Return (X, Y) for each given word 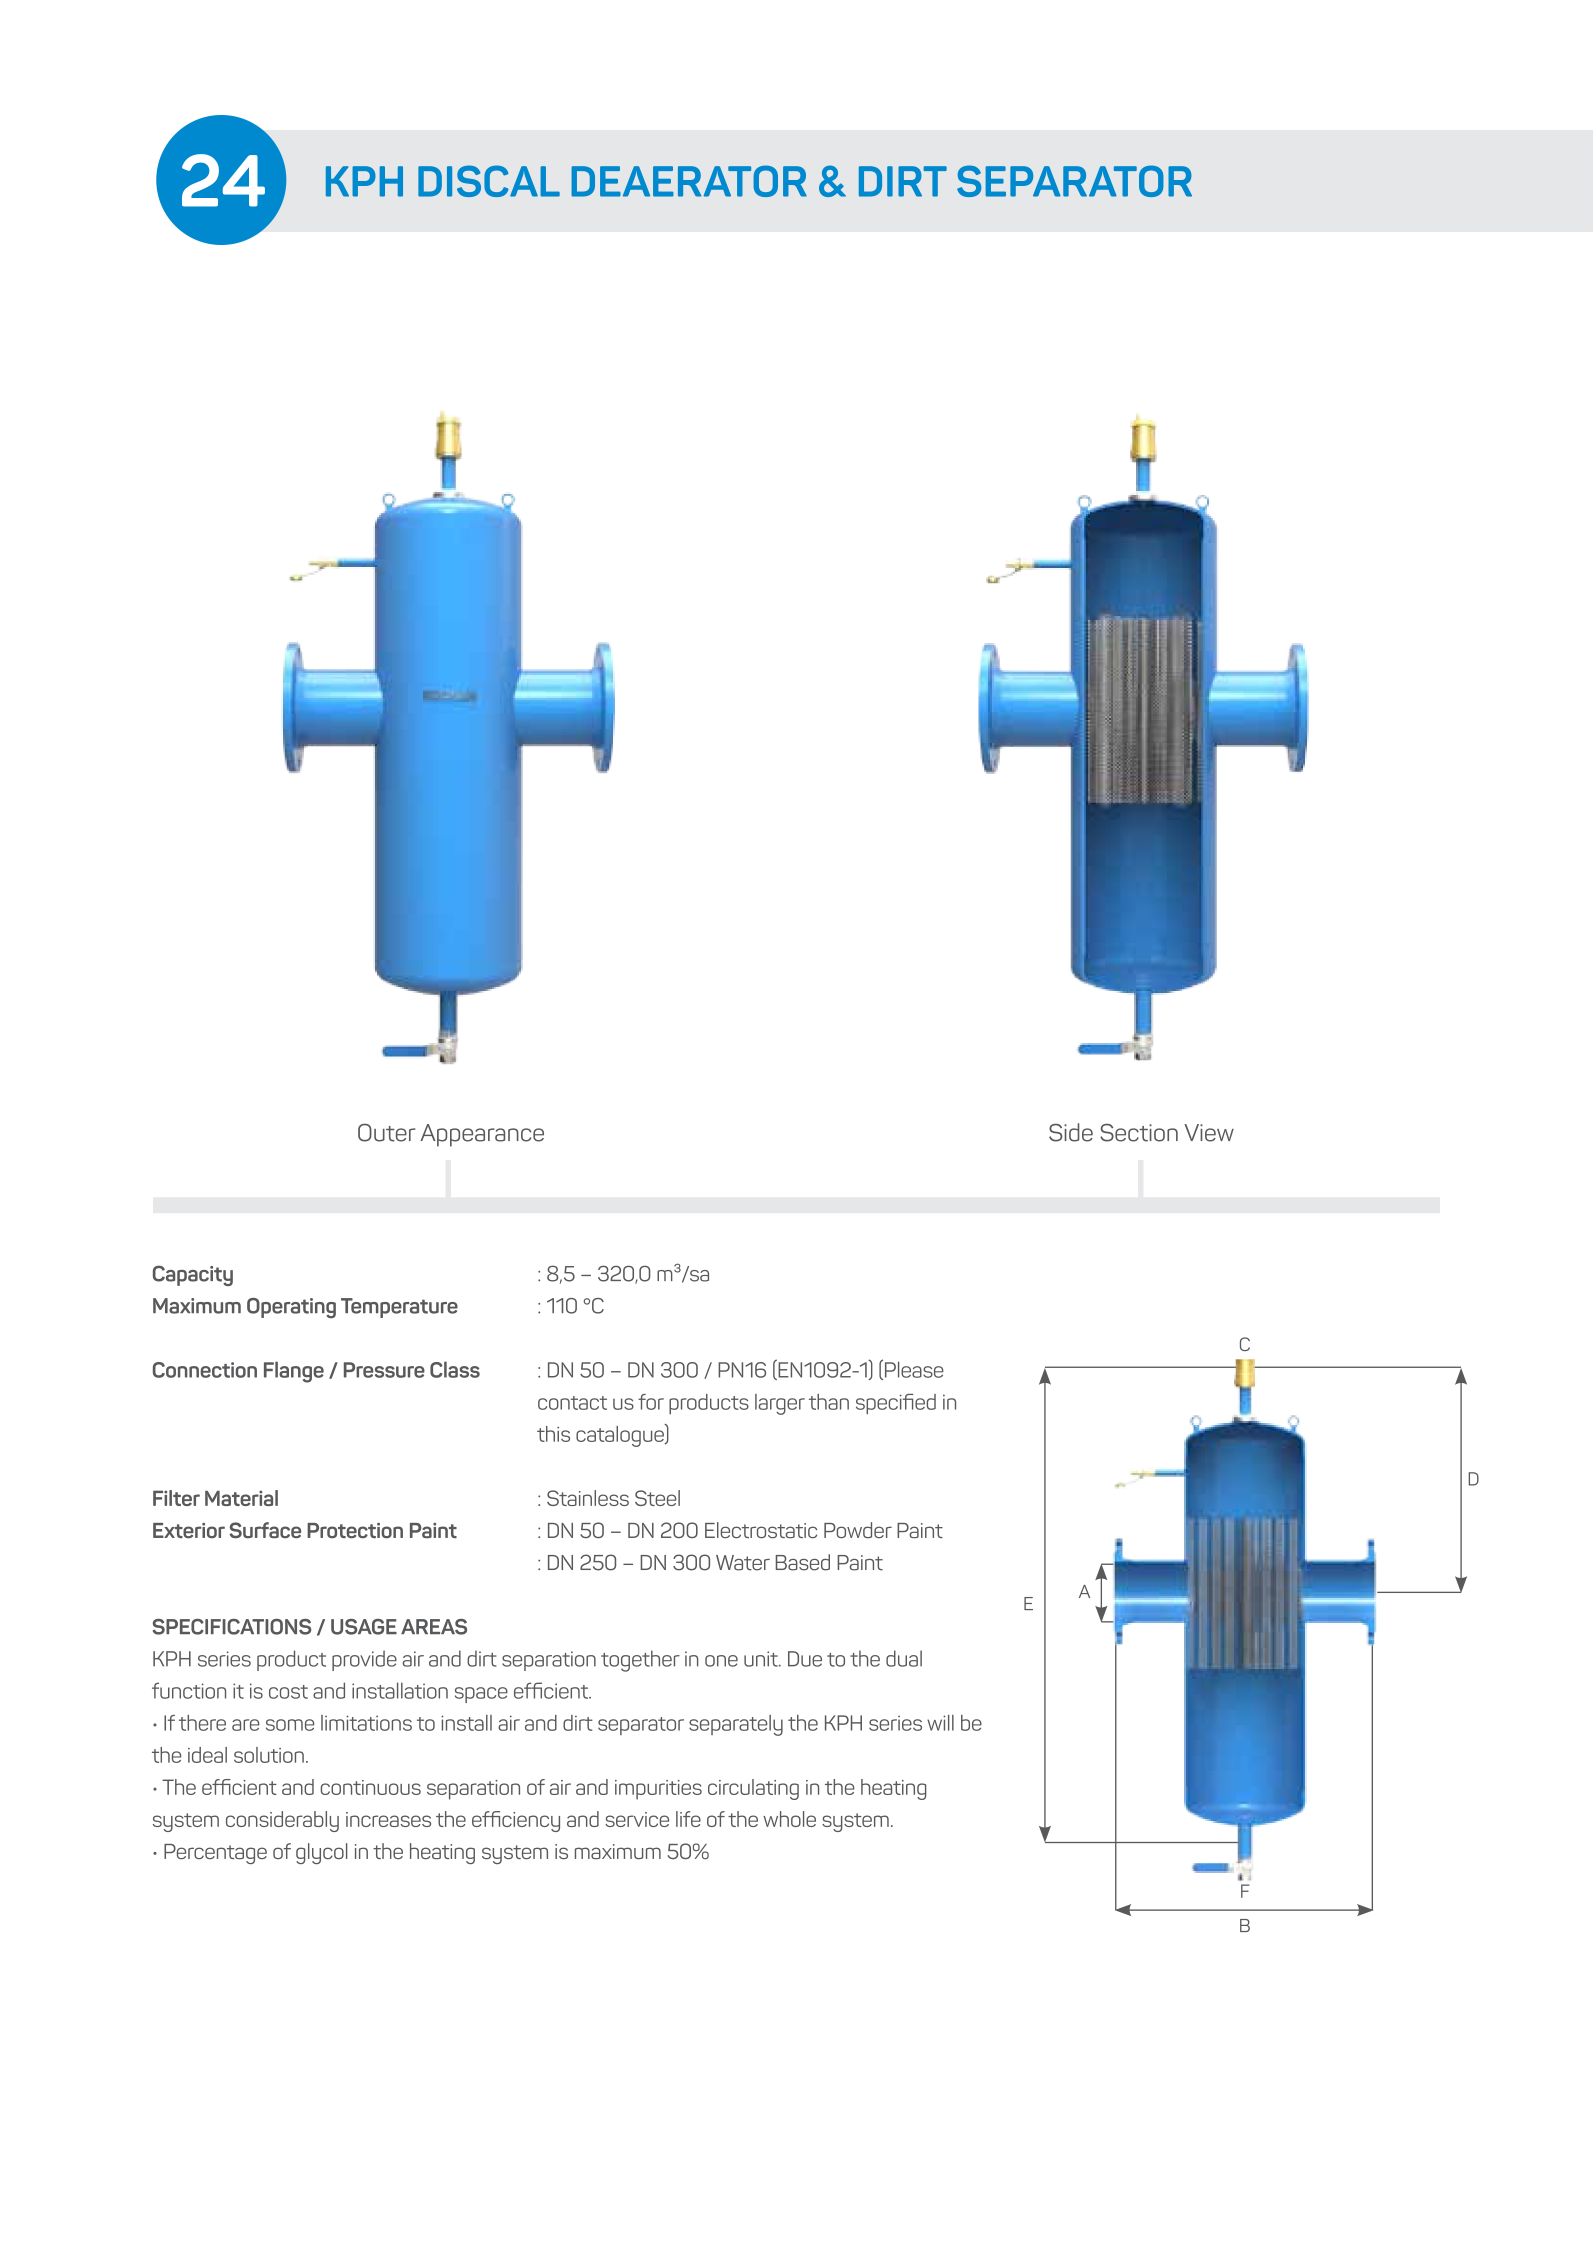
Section (1139, 1132)
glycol (322, 1853)
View (1209, 1133)
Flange (294, 1372)
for (651, 1402)
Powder (858, 1530)
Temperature (399, 1308)
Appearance (482, 1135)
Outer (387, 1132)
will (940, 1723)
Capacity (193, 1275)
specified (896, 1404)
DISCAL (489, 181)
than (829, 1402)
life (688, 1819)
